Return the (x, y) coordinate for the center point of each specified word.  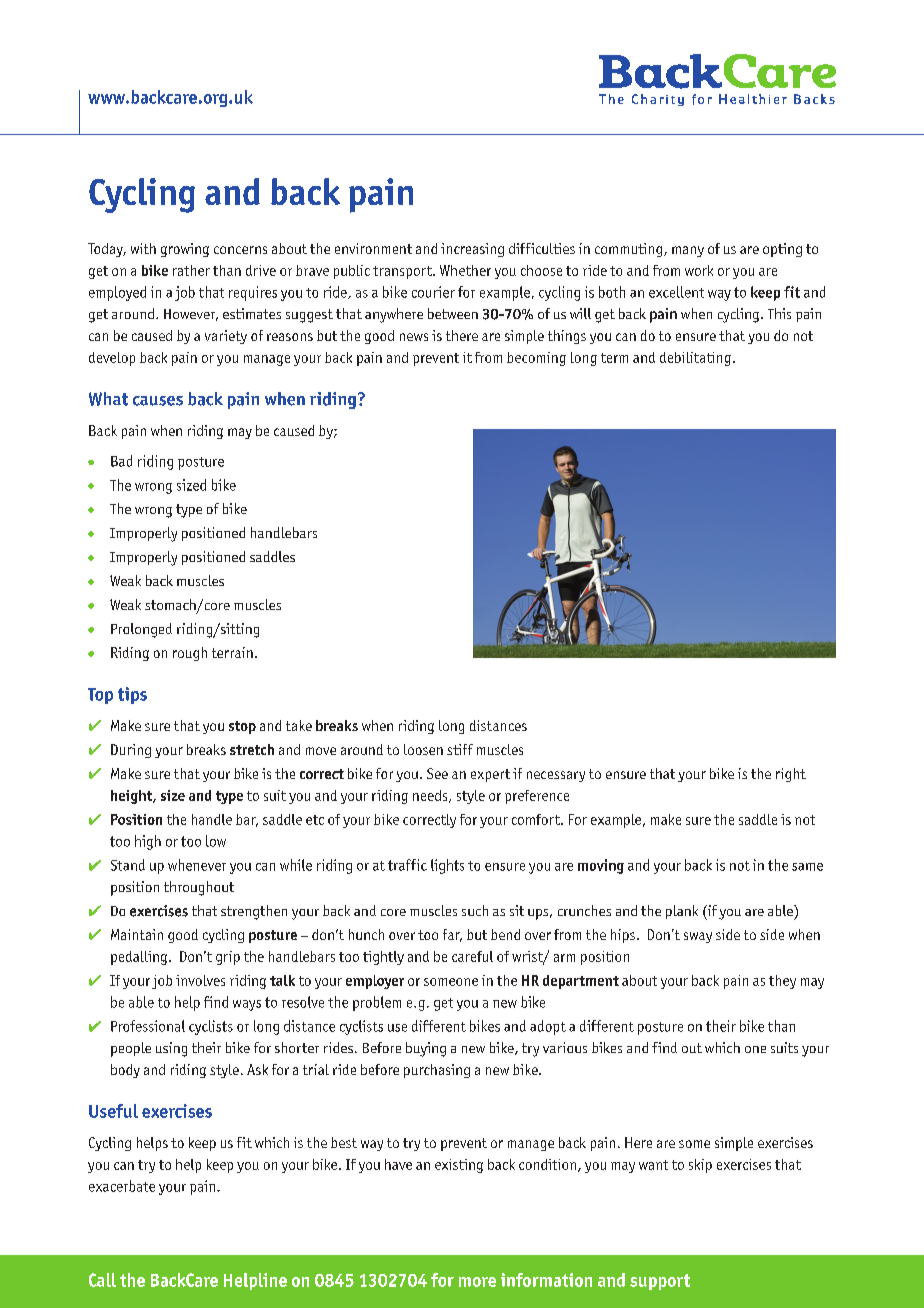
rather (191, 270)
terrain (232, 652)
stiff (460, 749)
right (791, 775)
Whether (465, 270)
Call (102, 1280)
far (452, 935)
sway (698, 937)
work (699, 270)
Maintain (137, 934)
